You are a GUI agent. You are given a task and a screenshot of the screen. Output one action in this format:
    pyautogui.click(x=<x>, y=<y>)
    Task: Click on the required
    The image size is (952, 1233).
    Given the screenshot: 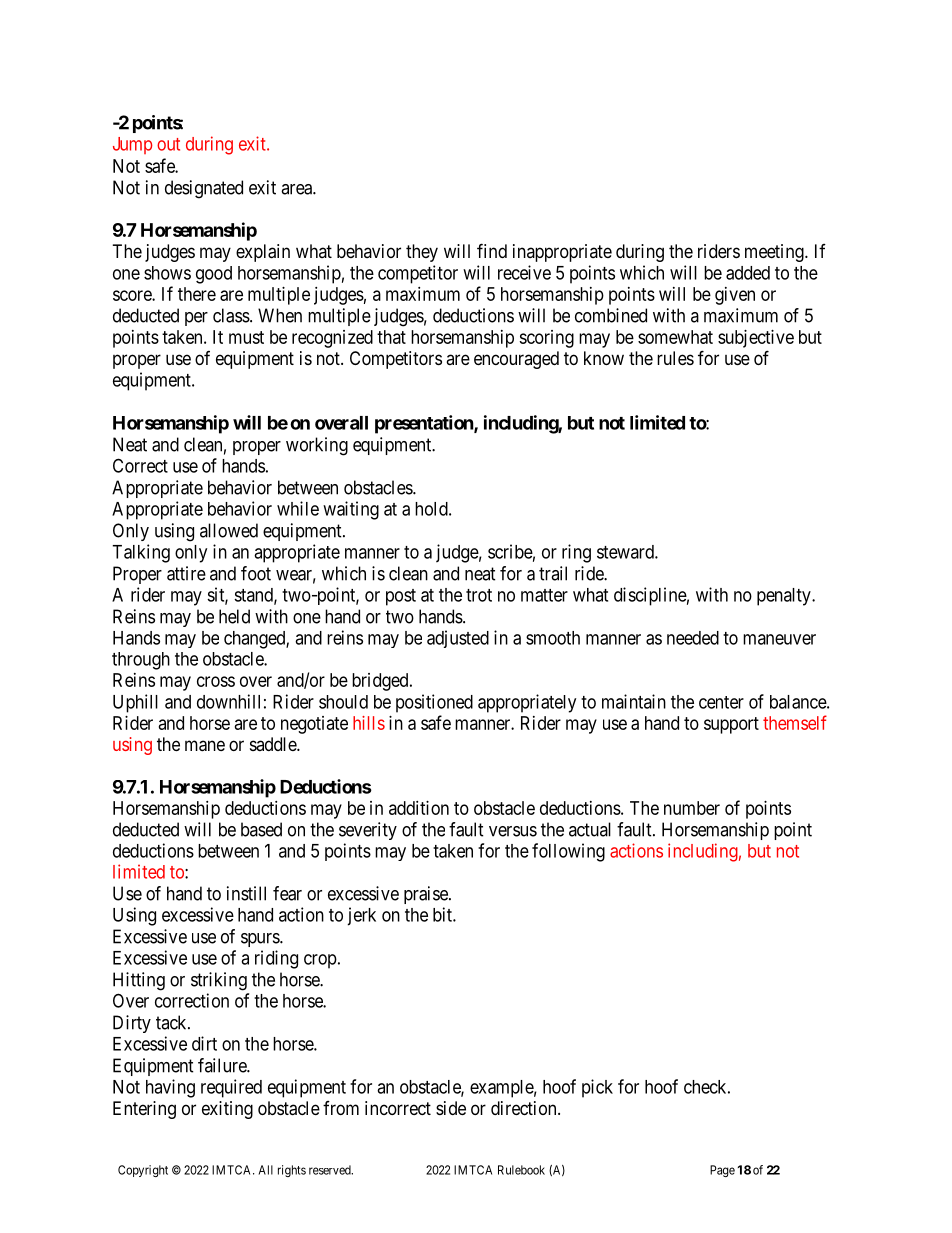 What is the action you would take?
    pyautogui.click(x=231, y=1088)
